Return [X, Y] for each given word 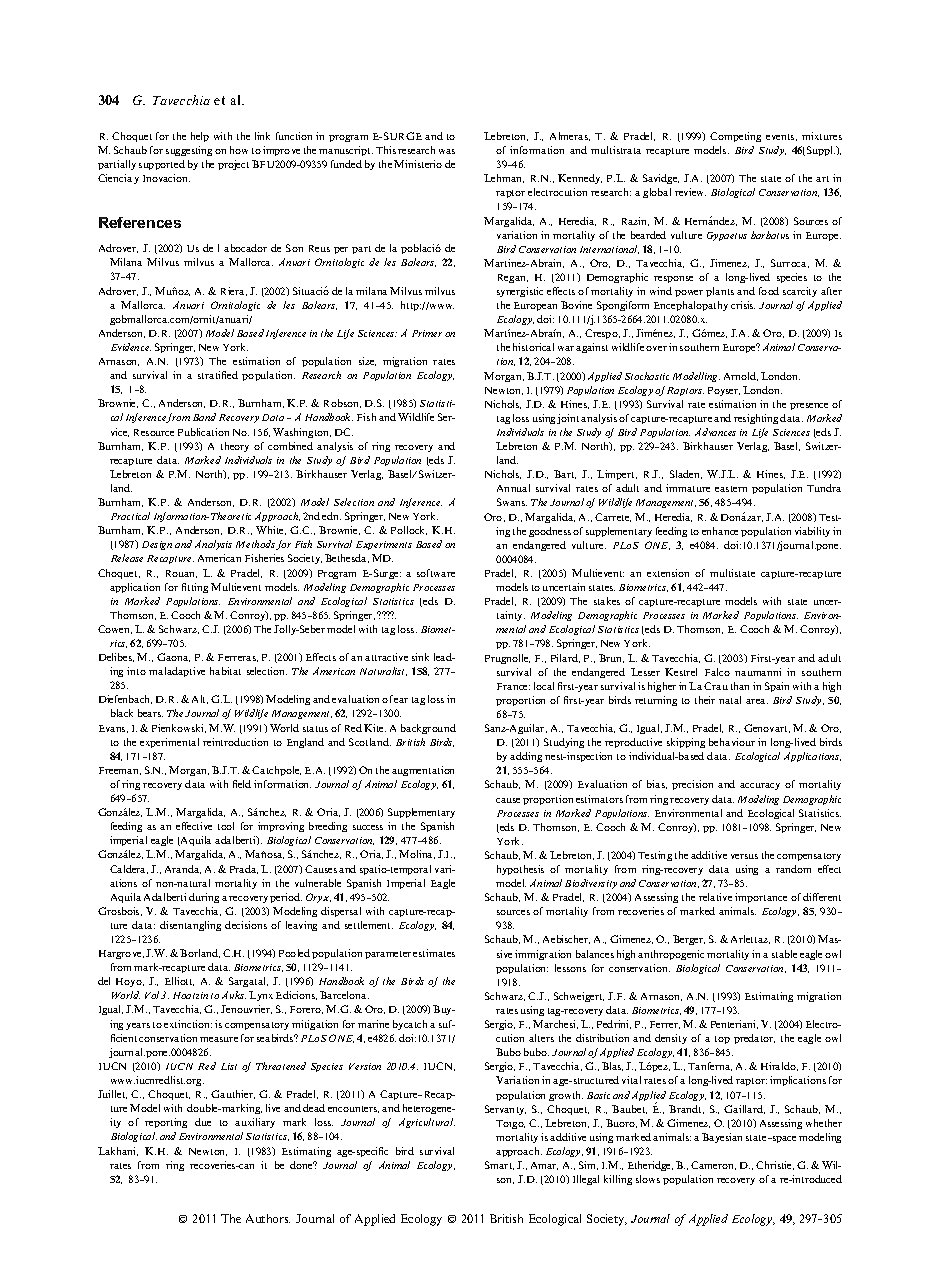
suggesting [189, 151]
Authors [268, 1218]
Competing [735, 137]
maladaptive [177, 672]
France [513, 686]
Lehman [504, 178]
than [740, 686]
